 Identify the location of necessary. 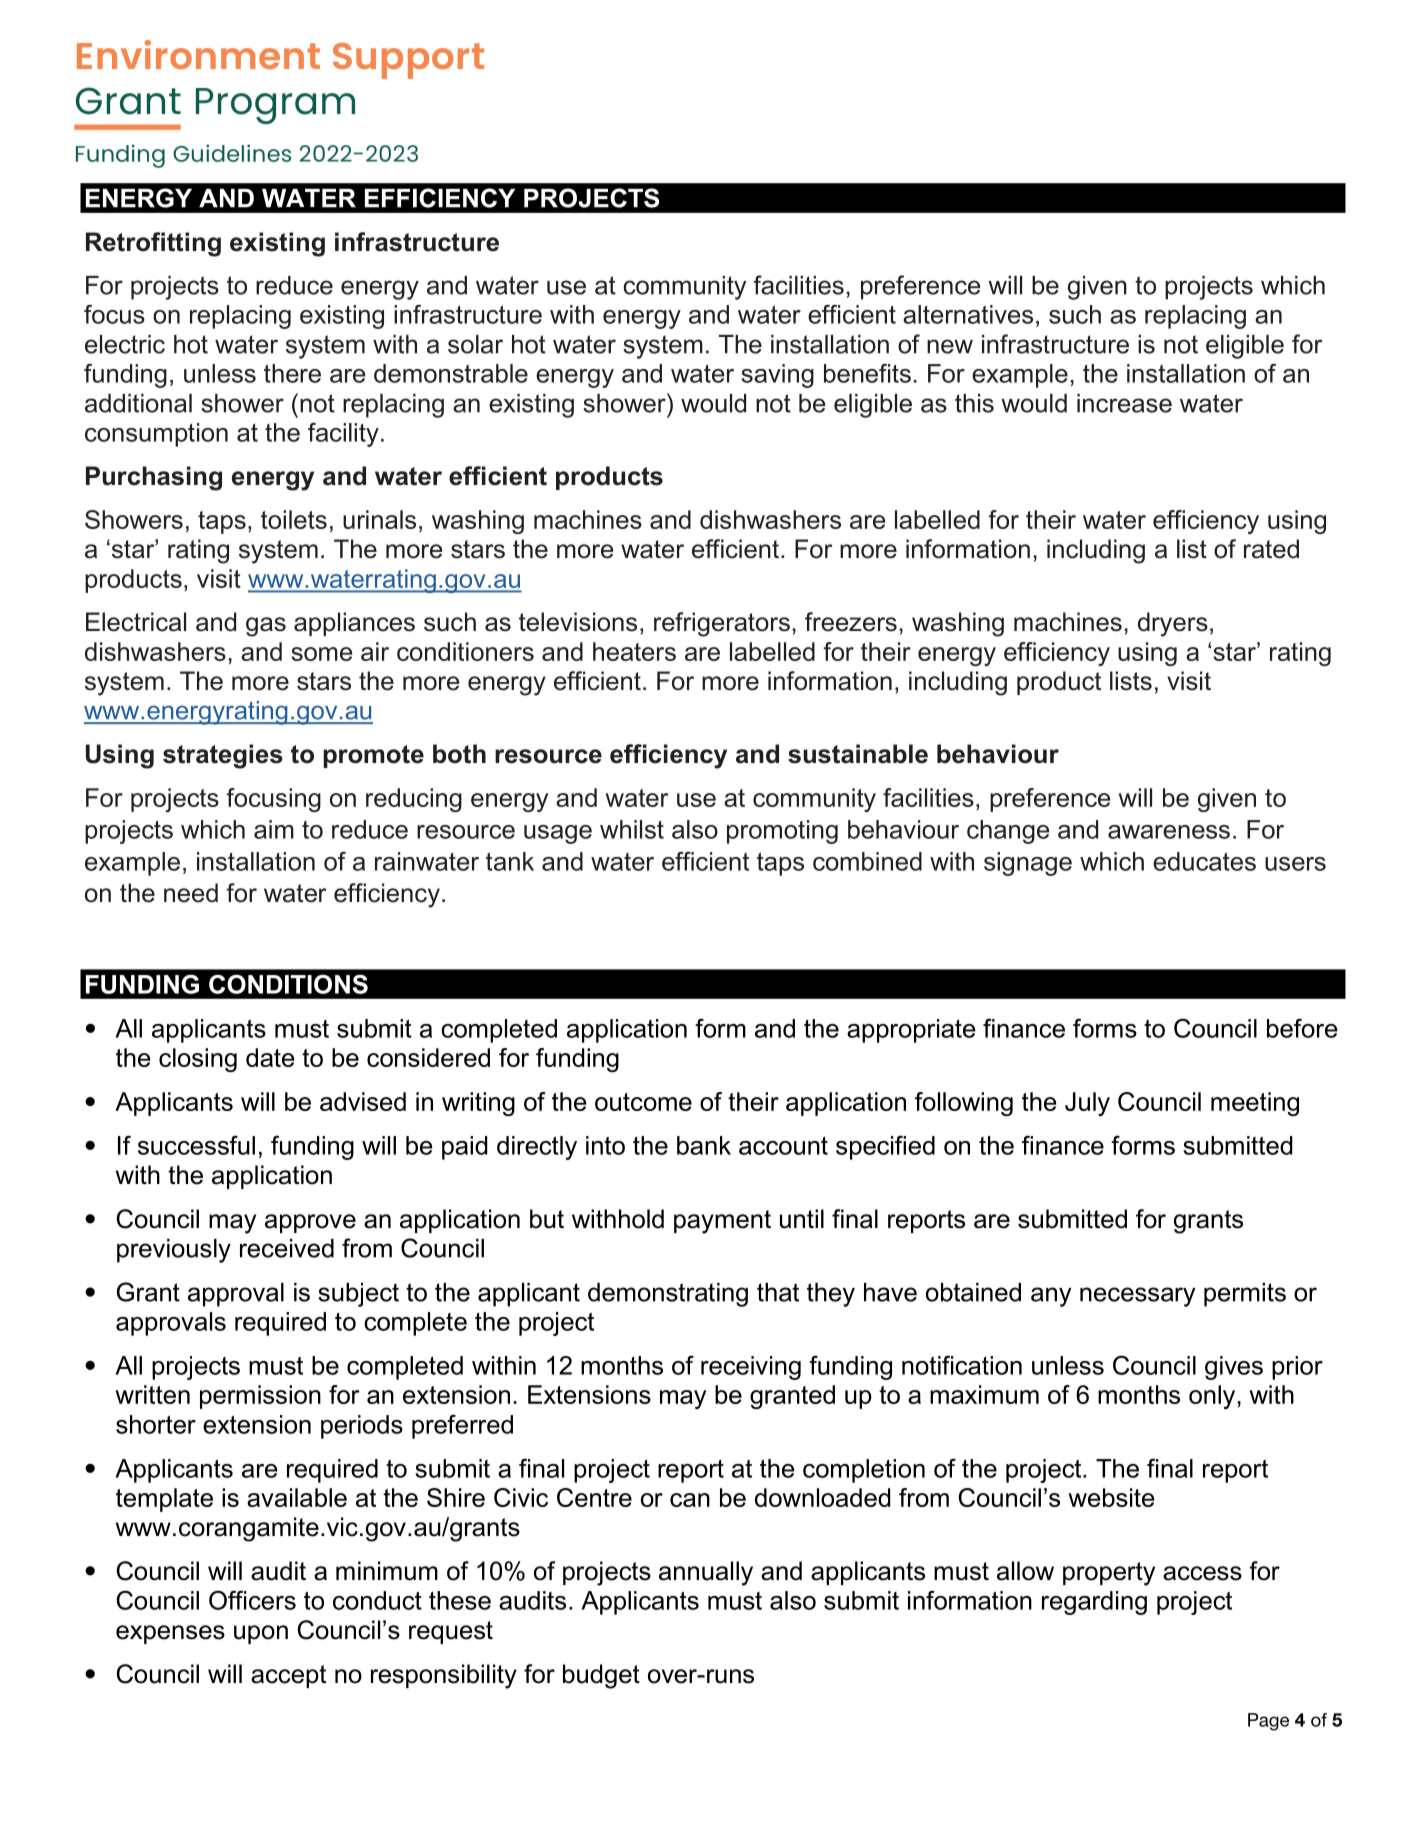
(1137, 1297).
